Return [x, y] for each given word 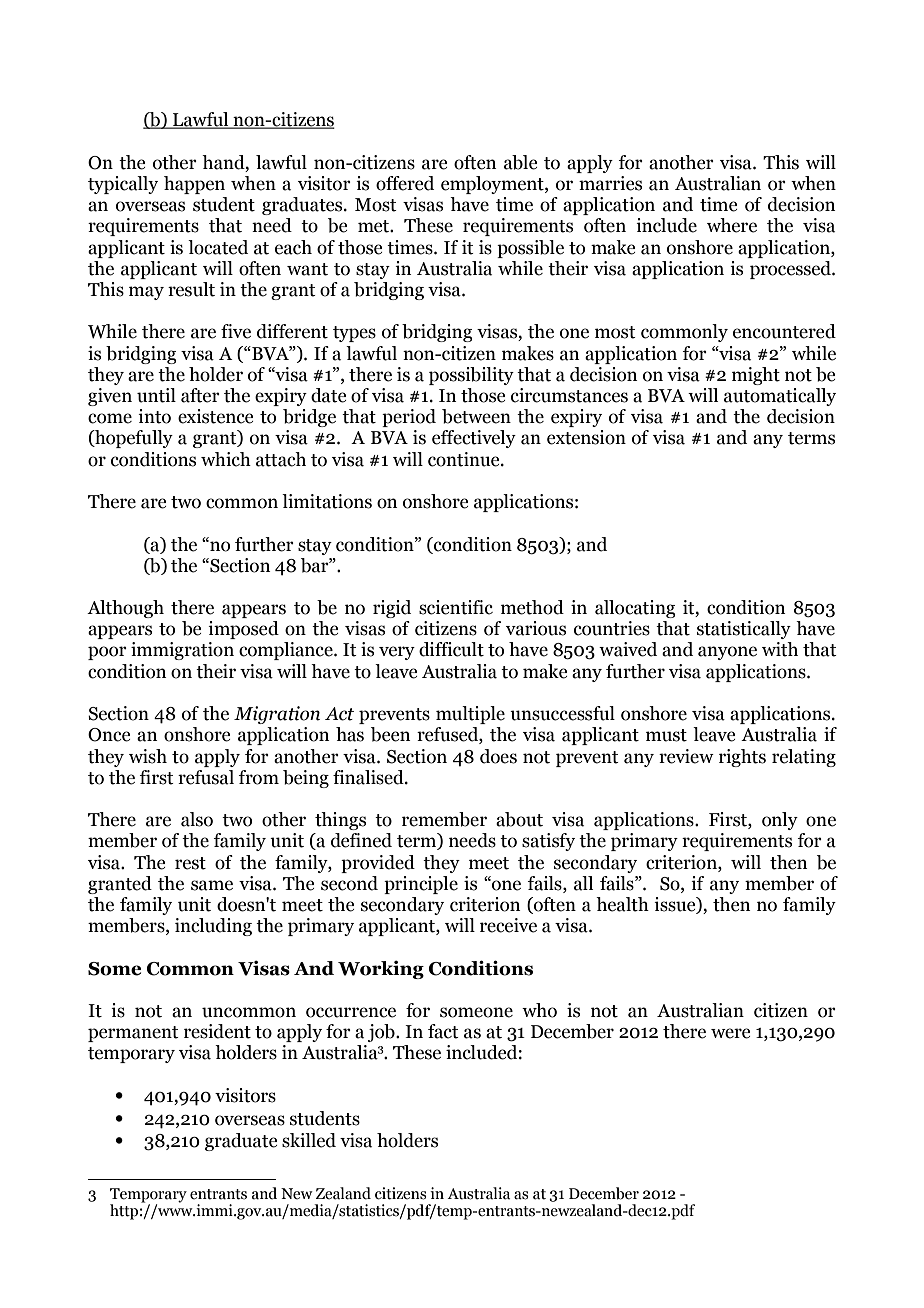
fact [443, 1031]
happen [194, 185]
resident [217, 1031]
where [732, 225]
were [730, 1033]
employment [493, 185]
